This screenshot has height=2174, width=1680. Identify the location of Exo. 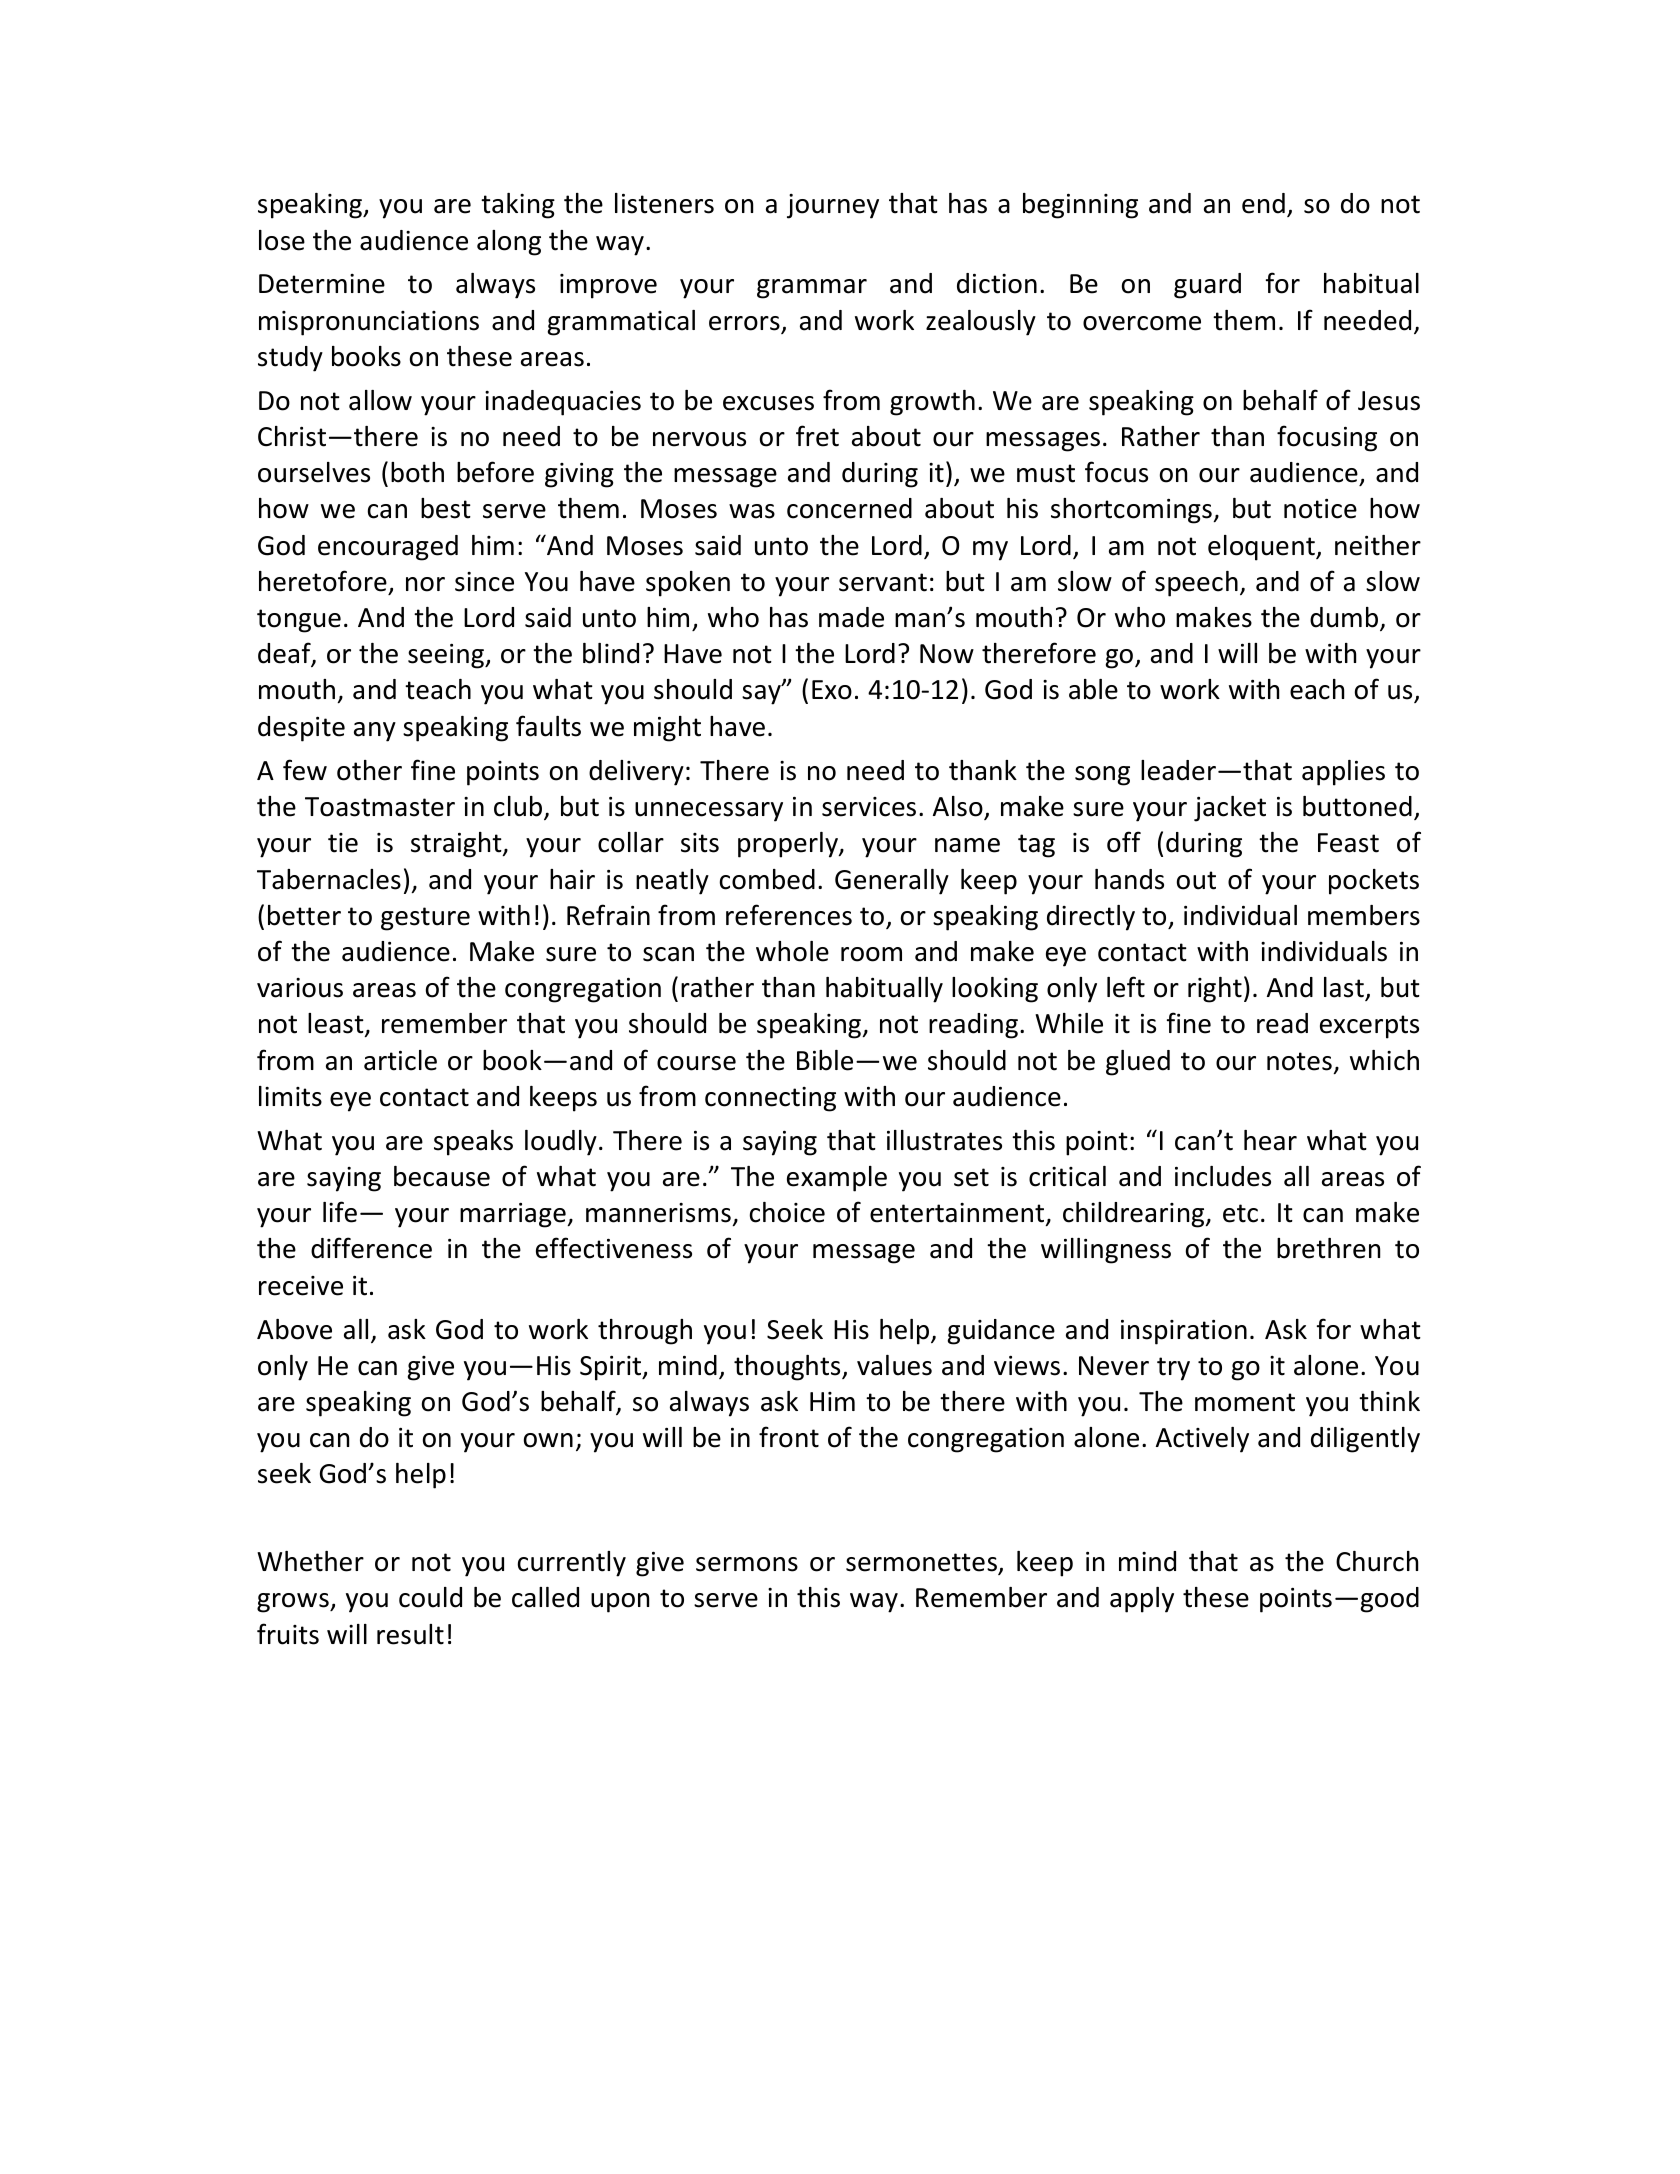
(832, 690).
